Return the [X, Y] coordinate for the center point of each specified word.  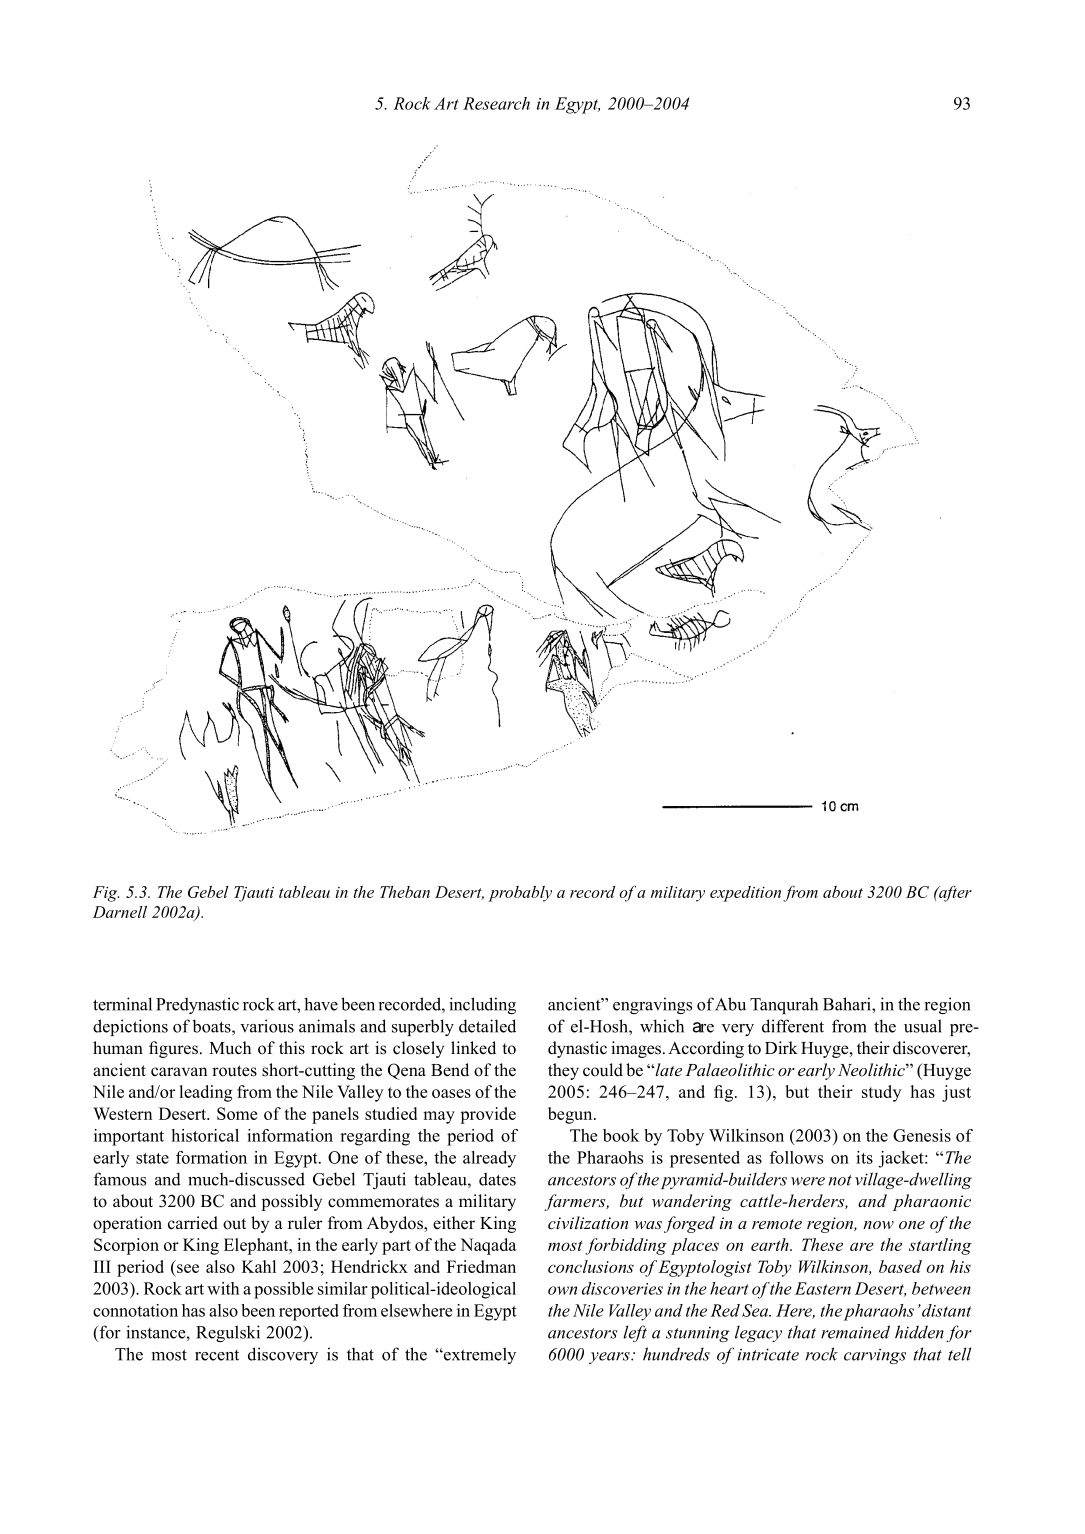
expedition [745, 894]
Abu [730, 1004]
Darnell [120, 912]
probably [520, 894]
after [954, 894]
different [793, 1026]
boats [212, 1027]
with [223, 1288]
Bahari [848, 1004]
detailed [487, 1026]
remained [855, 1332]
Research [496, 103]
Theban [405, 892]
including [482, 1005]
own [562, 1290]
